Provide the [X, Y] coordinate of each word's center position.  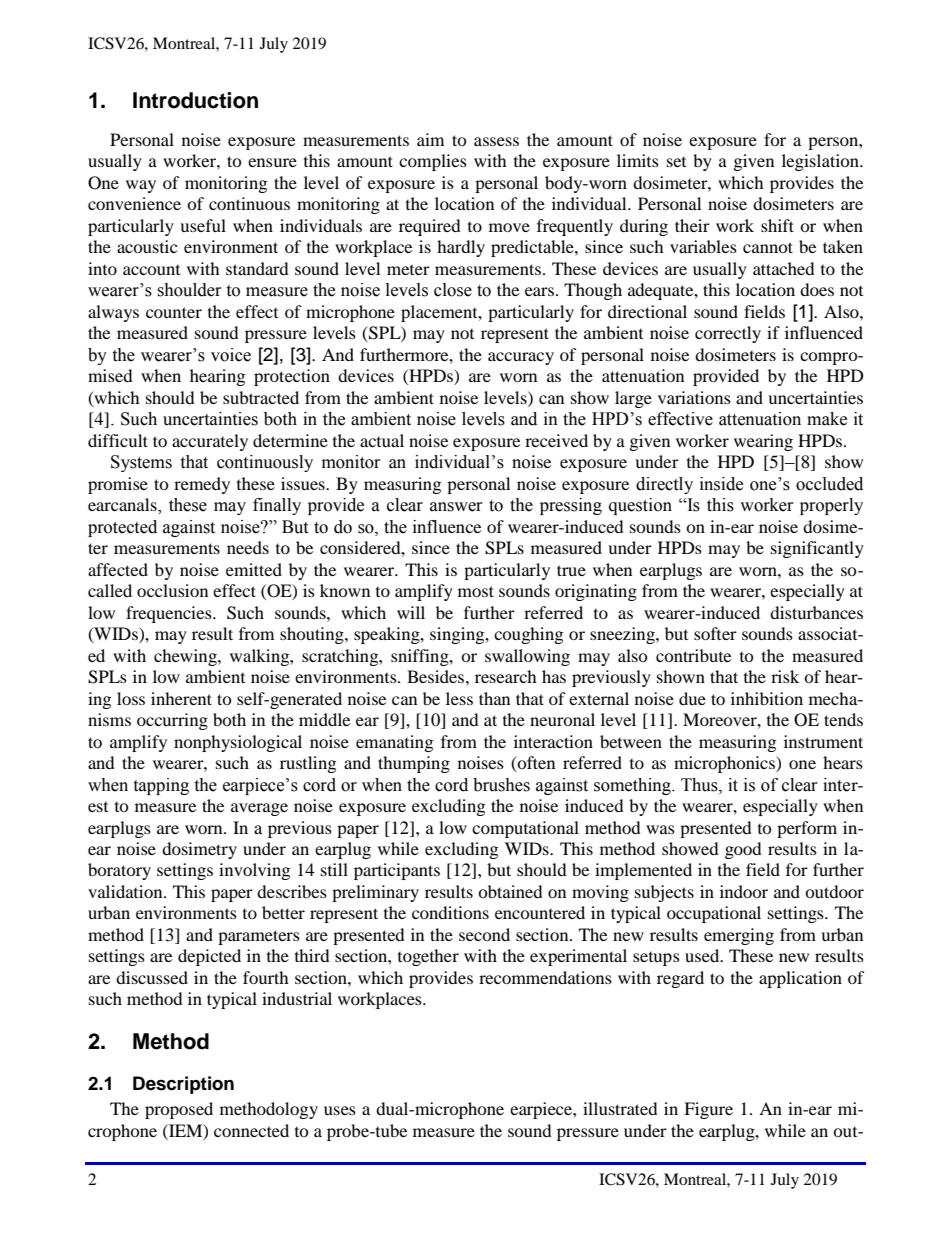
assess [496, 141]
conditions [450, 912]
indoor [744, 891]
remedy [202, 485]
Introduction [195, 100]
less [459, 698]
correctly [728, 334]
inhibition [767, 698]
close [453, 290]
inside [721, 484]
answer [456, 507]
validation [126, 891]
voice [231, 355]
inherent [181, 698]
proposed [179, 1110]
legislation [821, 162]
